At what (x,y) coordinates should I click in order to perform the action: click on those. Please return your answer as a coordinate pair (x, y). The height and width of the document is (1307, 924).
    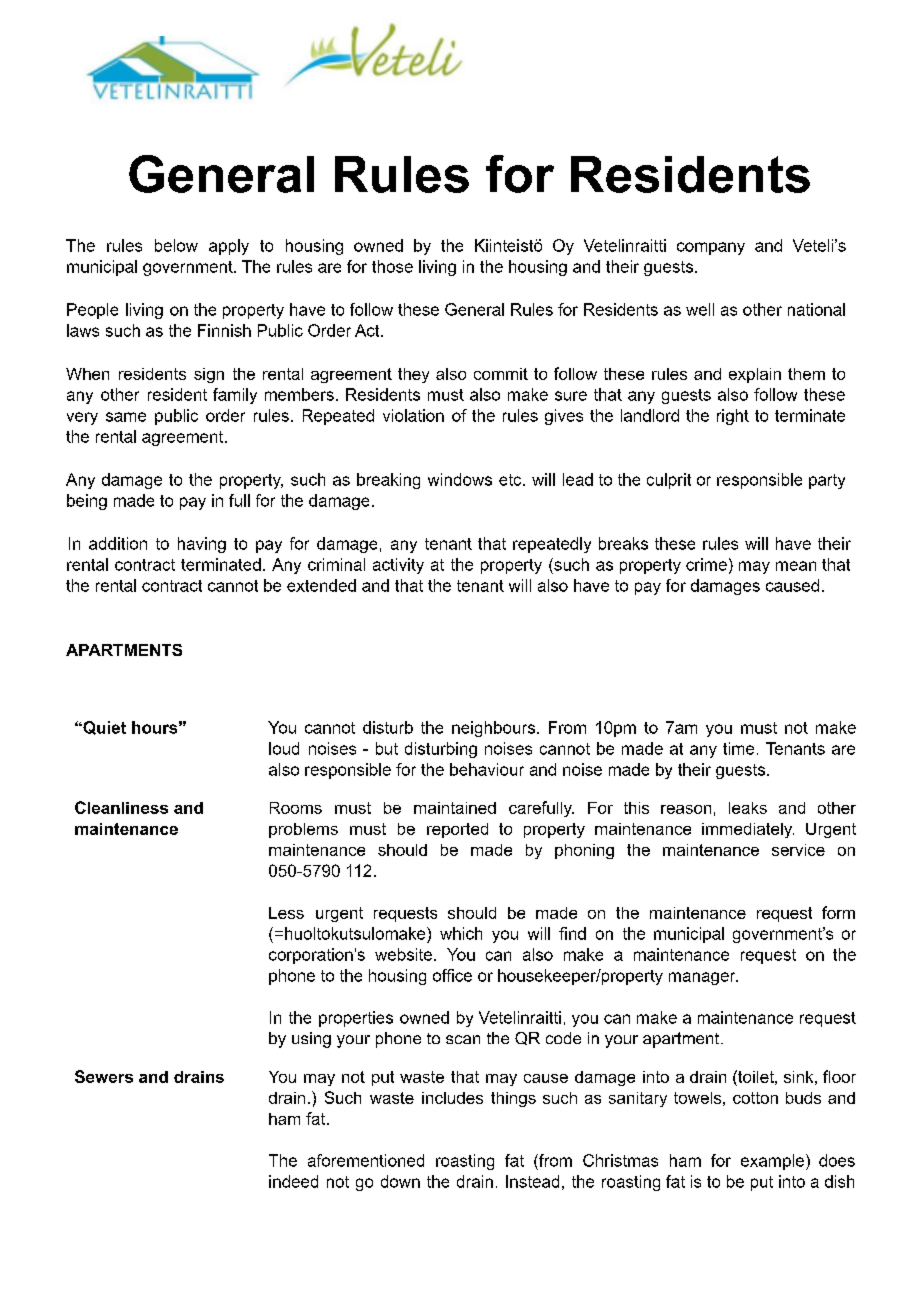
    Looking at the image, I should click on (392, 266).
